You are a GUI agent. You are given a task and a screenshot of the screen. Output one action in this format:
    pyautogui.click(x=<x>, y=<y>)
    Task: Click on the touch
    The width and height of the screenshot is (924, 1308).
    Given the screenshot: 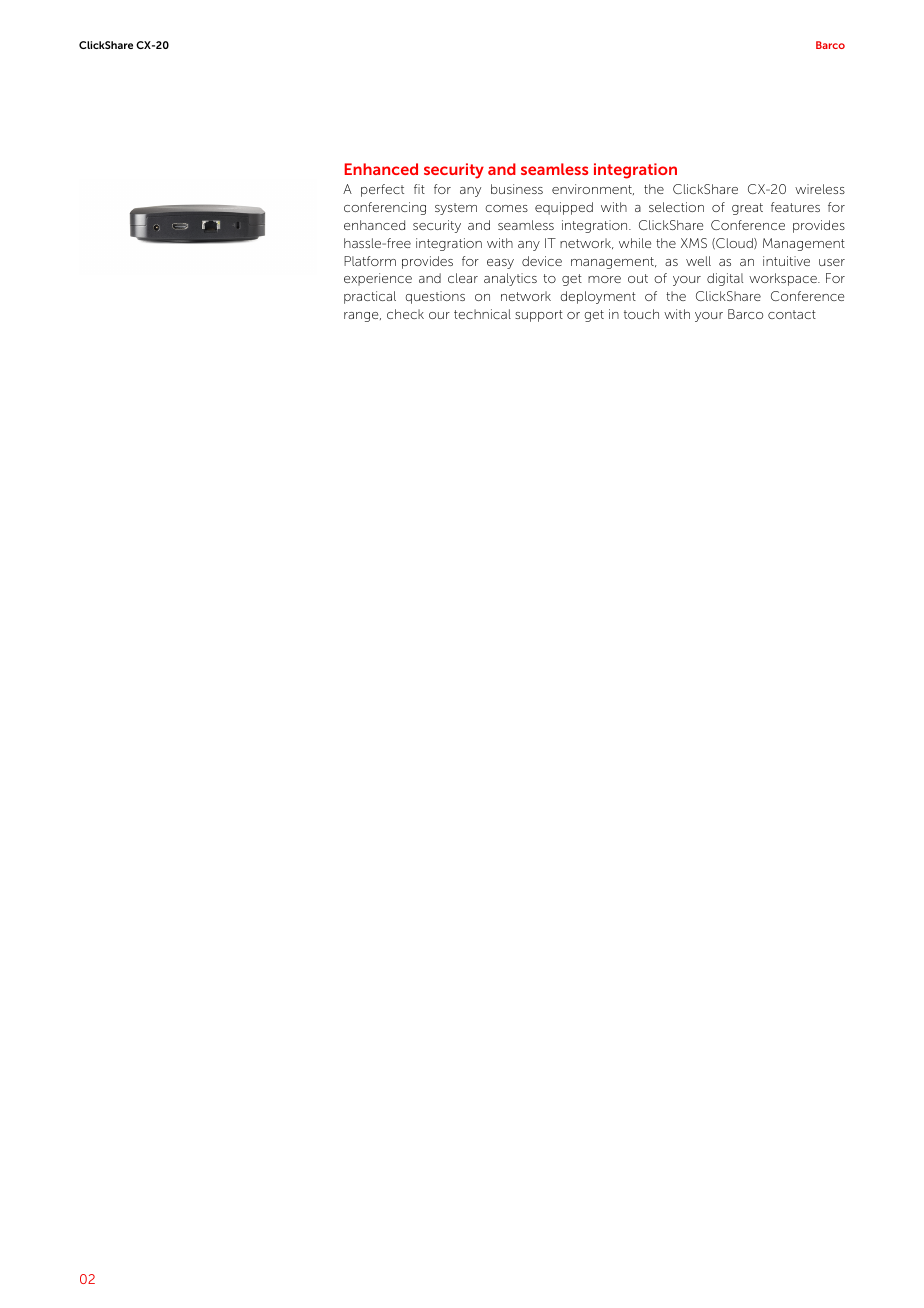 What is the action you would take?
    pyautogui.click(x=641, y=314)
